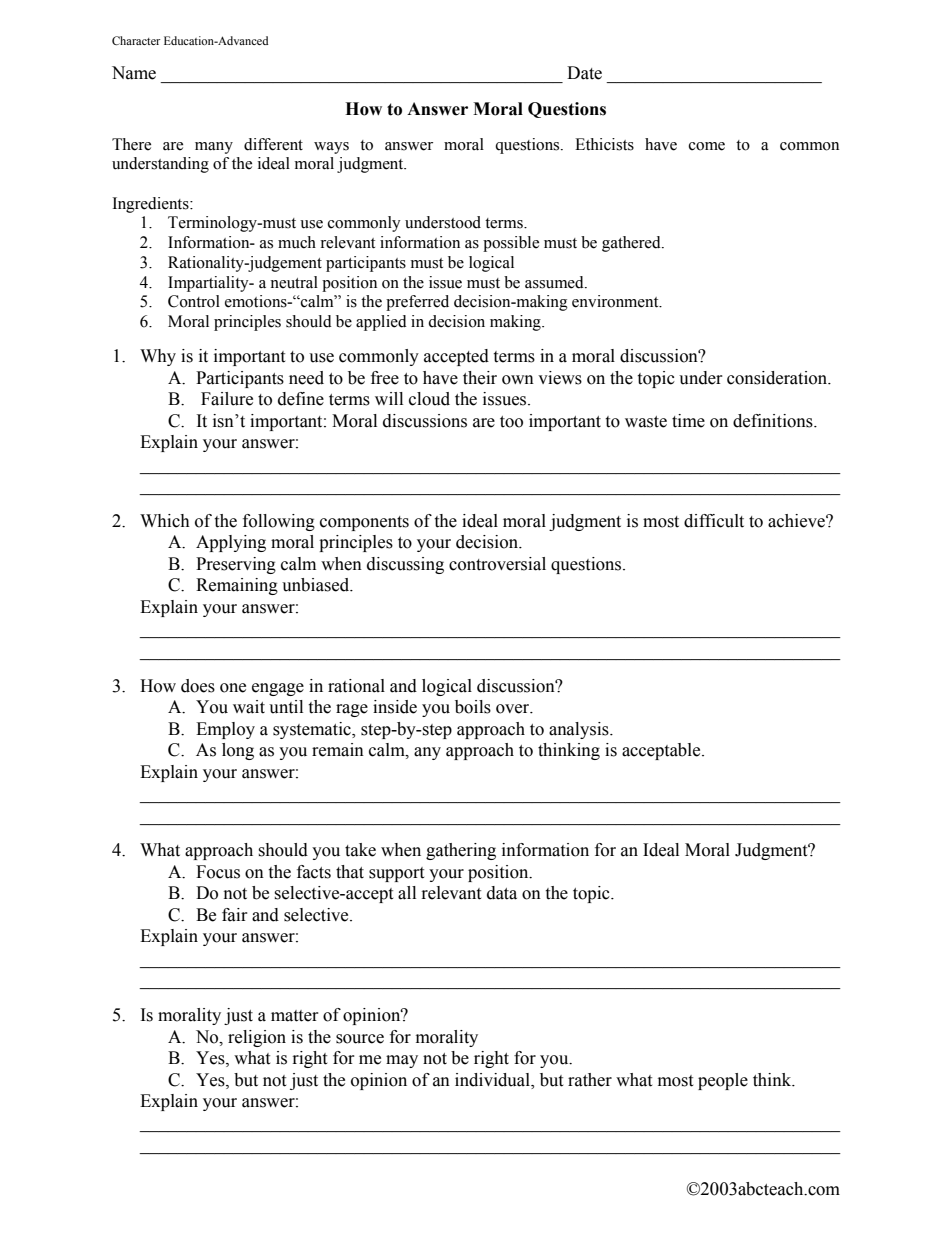  I want to click on Employ, so click(225, 730).
